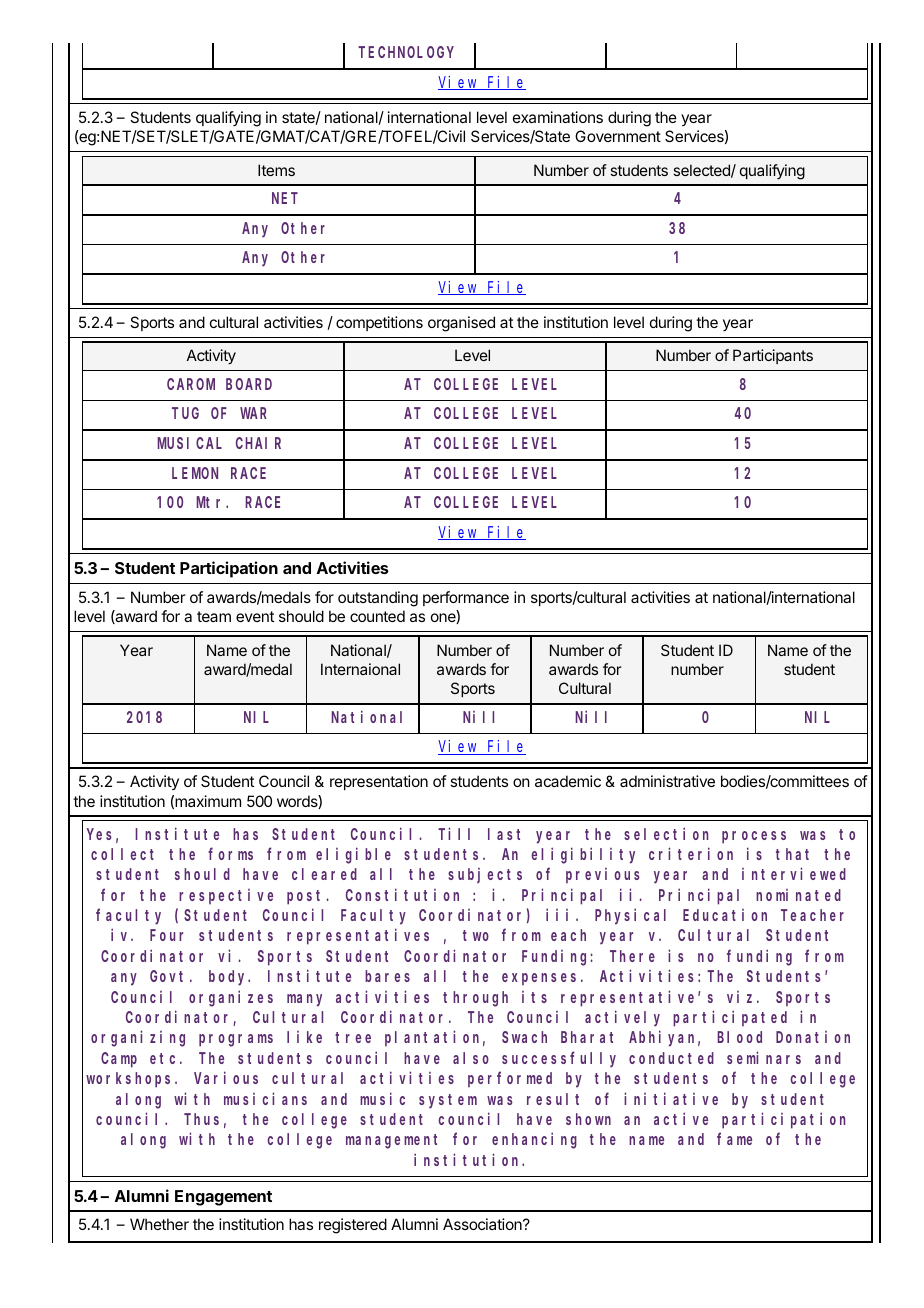 This screenshot has width=924, height=1308. What do you see at coordinates (618, 136) in the screenshot?
I see `Government` at bounding box center [618, 136].
